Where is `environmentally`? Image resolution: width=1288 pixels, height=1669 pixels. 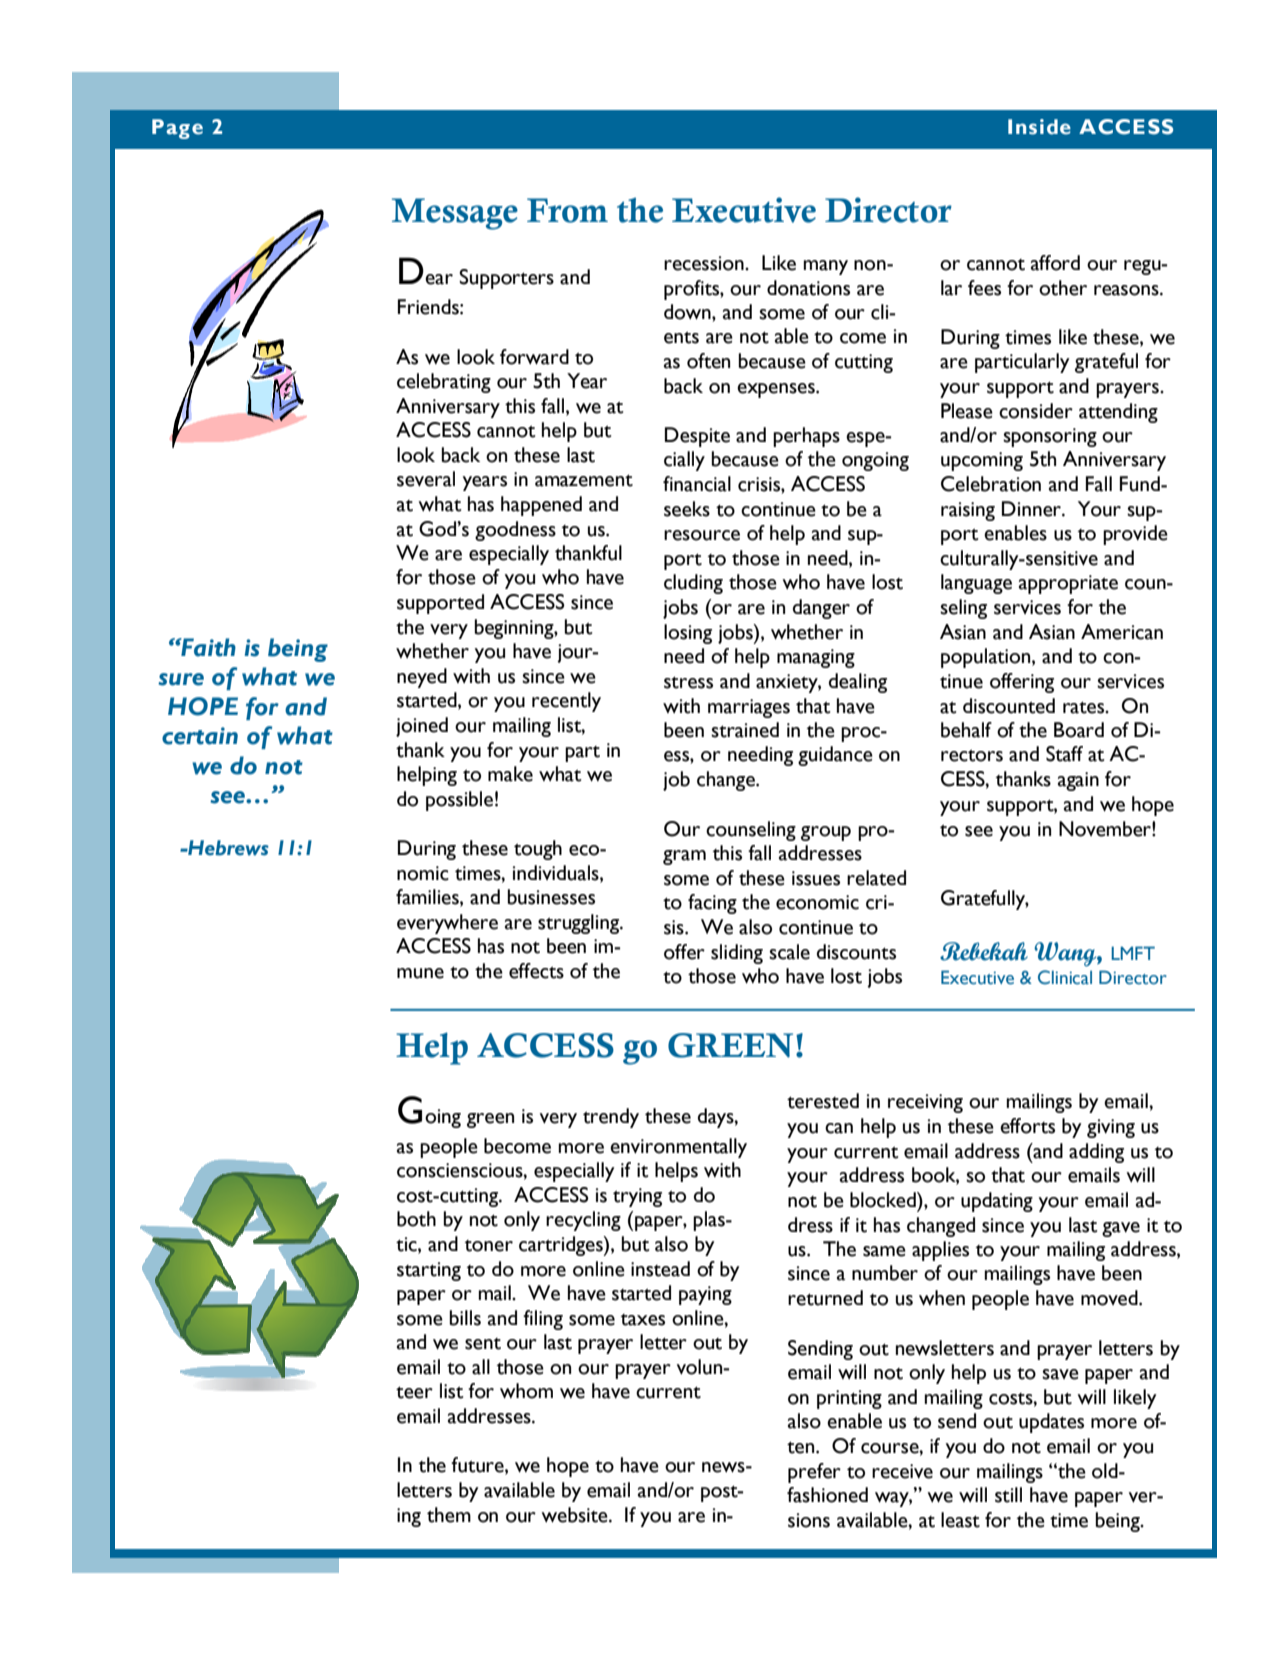
environmentally is located at coordinates (678, 1148).
